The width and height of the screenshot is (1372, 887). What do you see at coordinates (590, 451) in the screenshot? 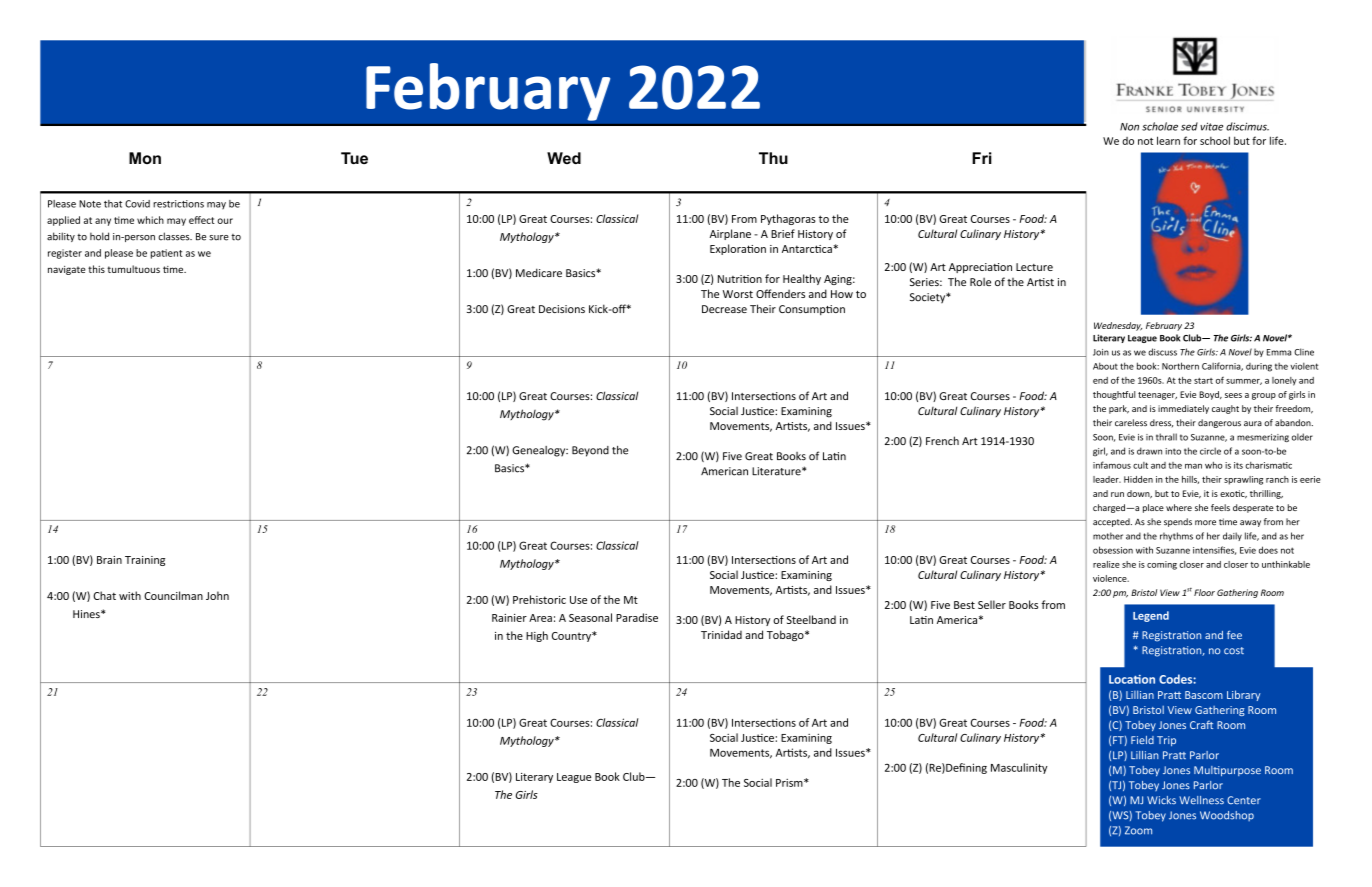
I see `Beyond` at bounding box center [590, 451].
